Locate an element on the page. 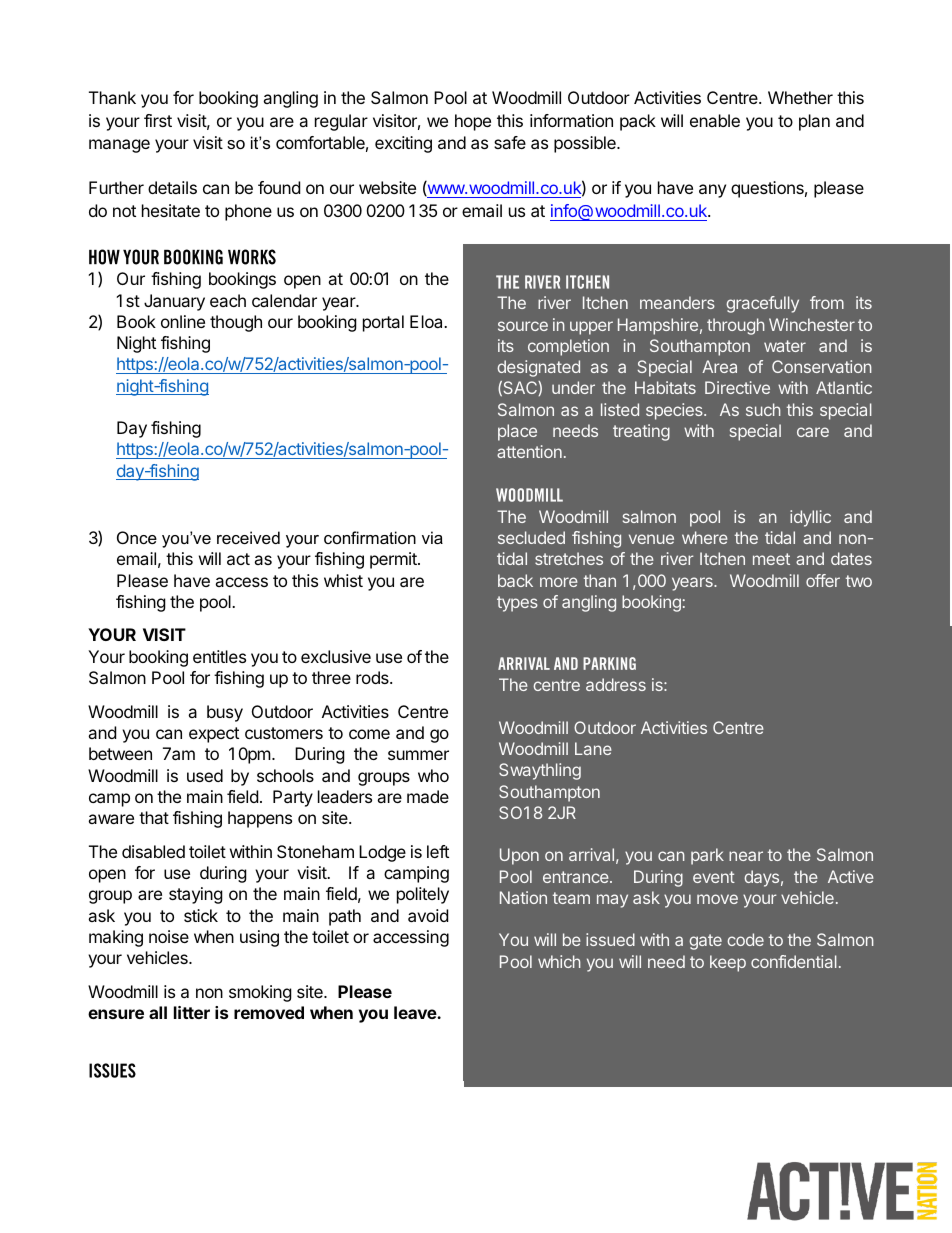 The image size is (952, 1233). hope is located at coordinates (473, 122).
